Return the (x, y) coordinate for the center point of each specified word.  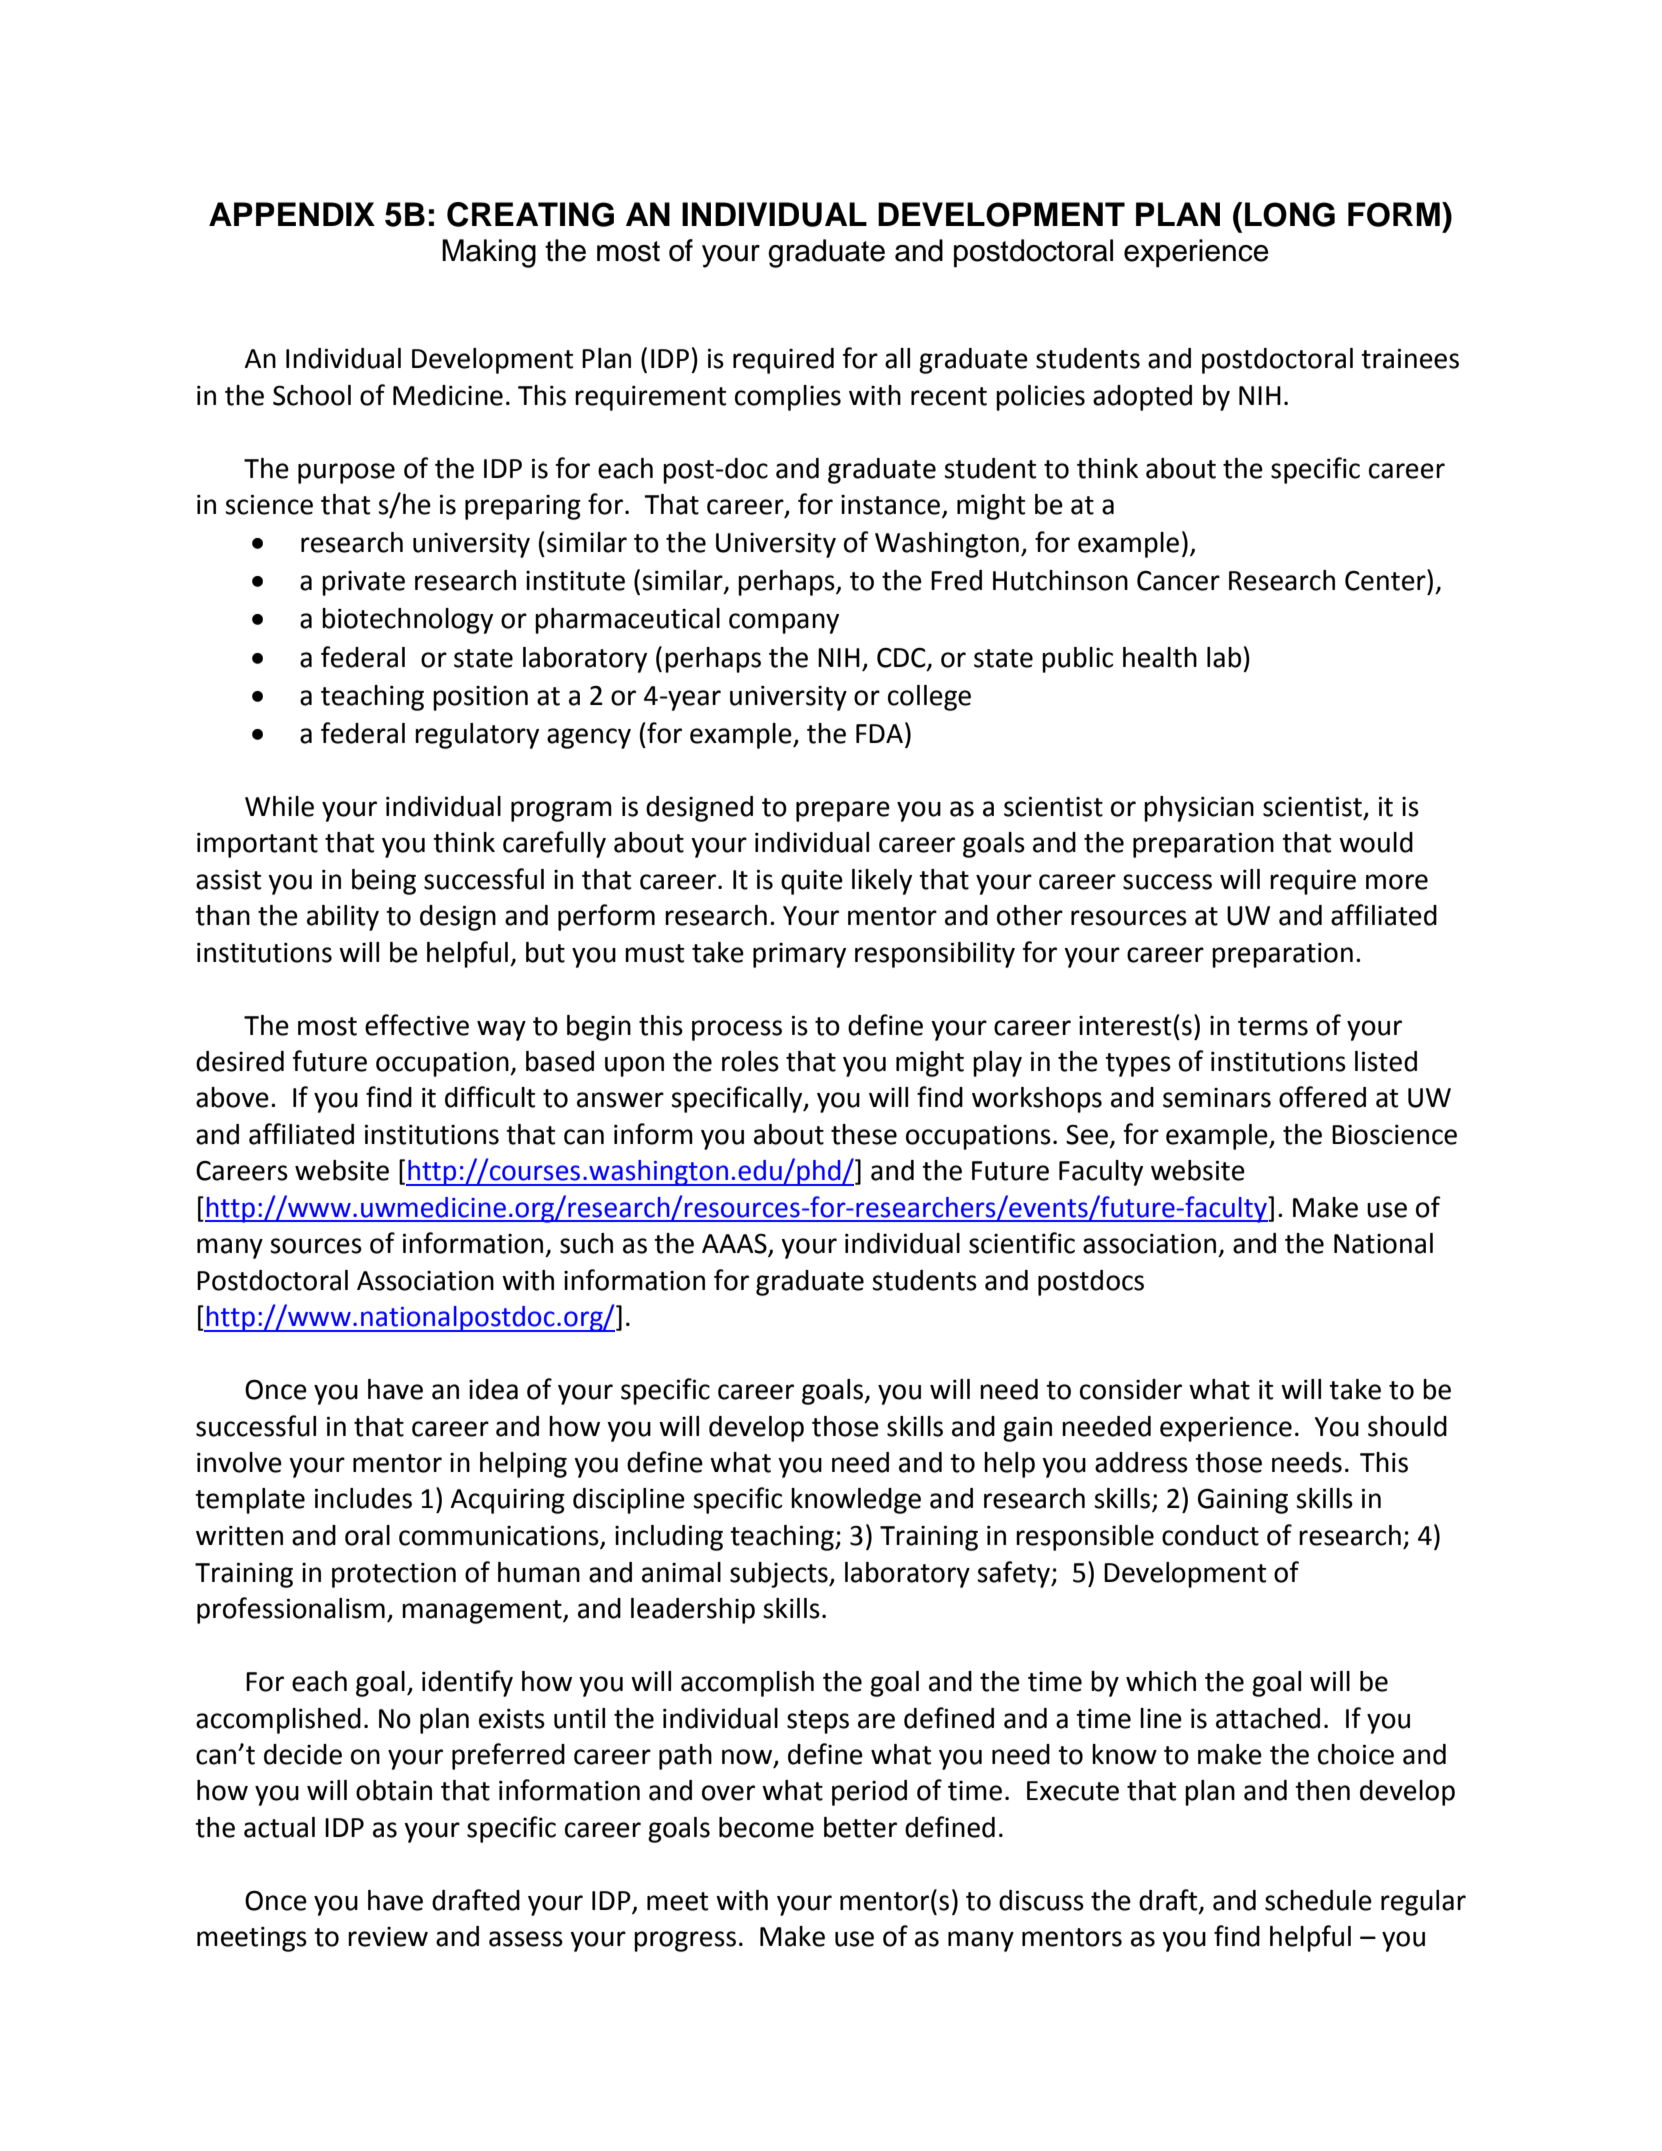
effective (417, 1025)
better (860, 1827)
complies (788, 398)
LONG (1290, 214)
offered (1322, 1097)
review (388, 1937)
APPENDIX (292, 214)
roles (750, 1061)
